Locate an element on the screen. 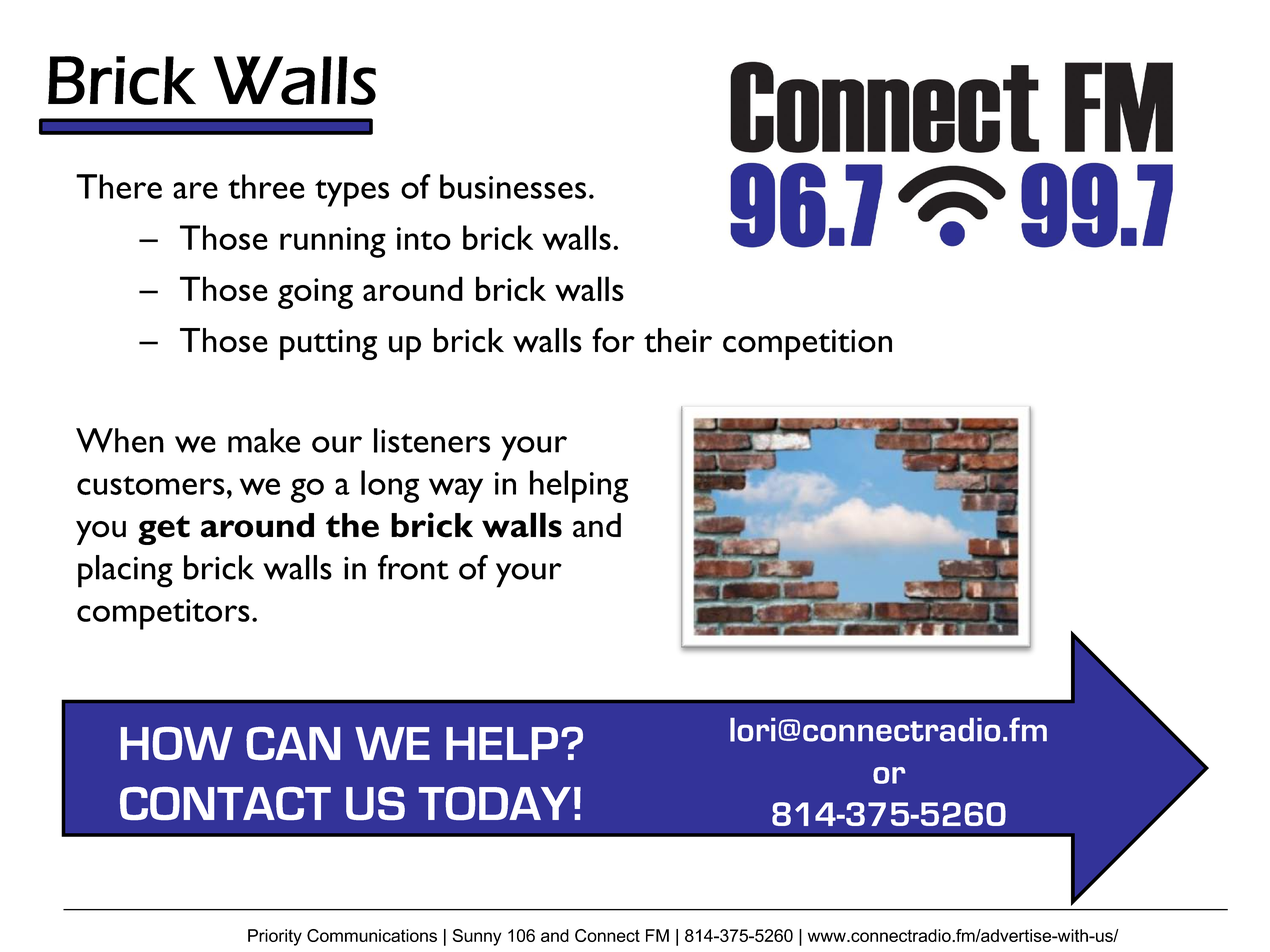  putting is located at coordinates (328, 344).
